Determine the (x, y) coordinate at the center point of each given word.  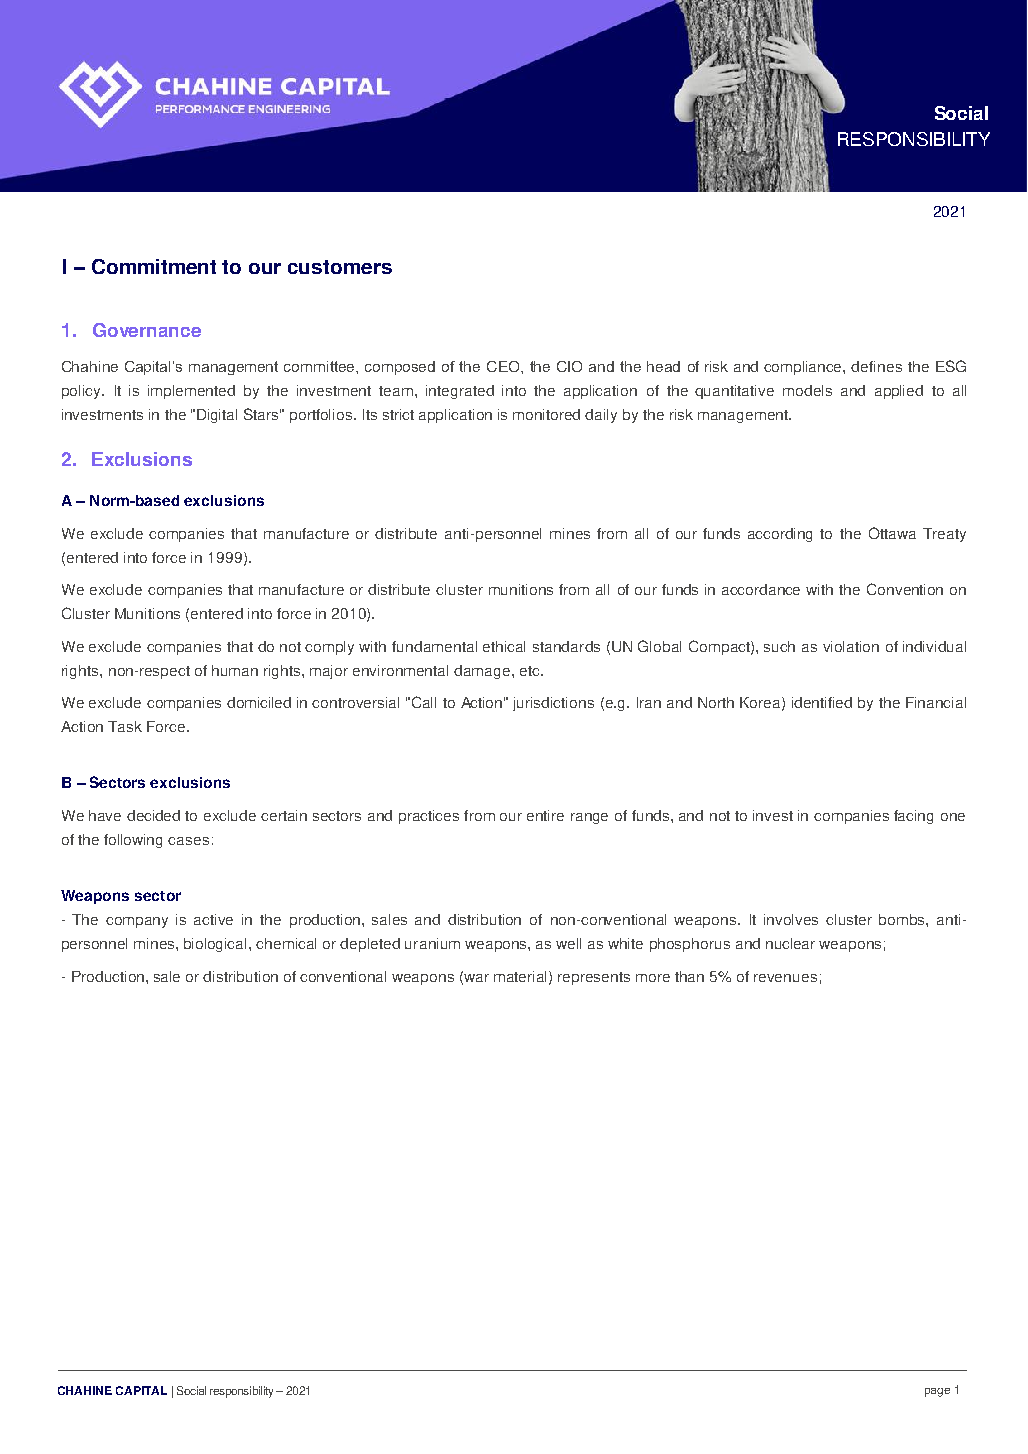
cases (188, 841)
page (937, 1392)
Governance (147, 330)
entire (545, 815)
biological (217, 945)
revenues (785, 978)
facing (913, 817)
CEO (504, 366)
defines (876, 366)
